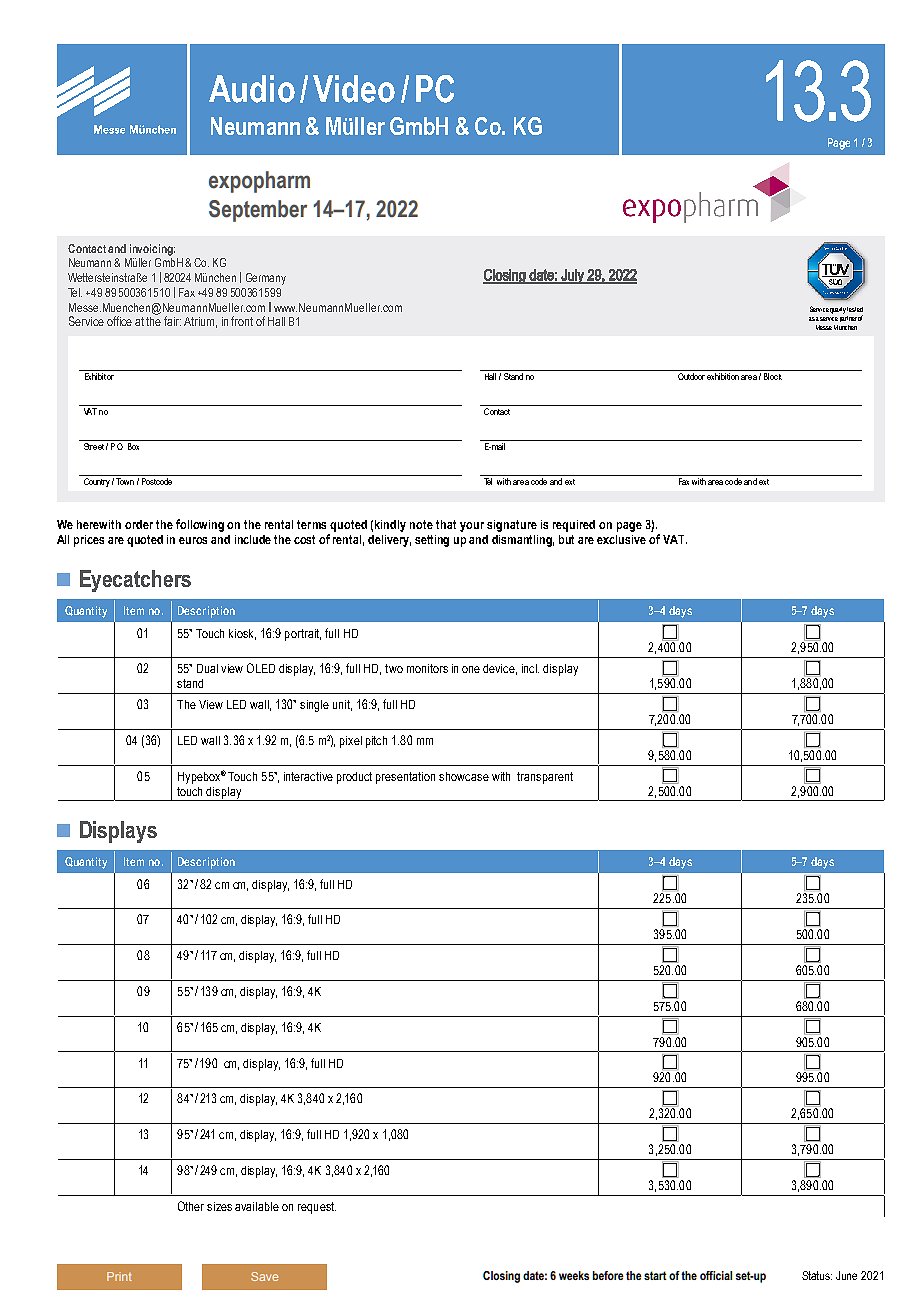 The height and width of the document is (1308, 924). Describe the element at coordinates (191, 1206) in the document. I see `Other` at that location.
